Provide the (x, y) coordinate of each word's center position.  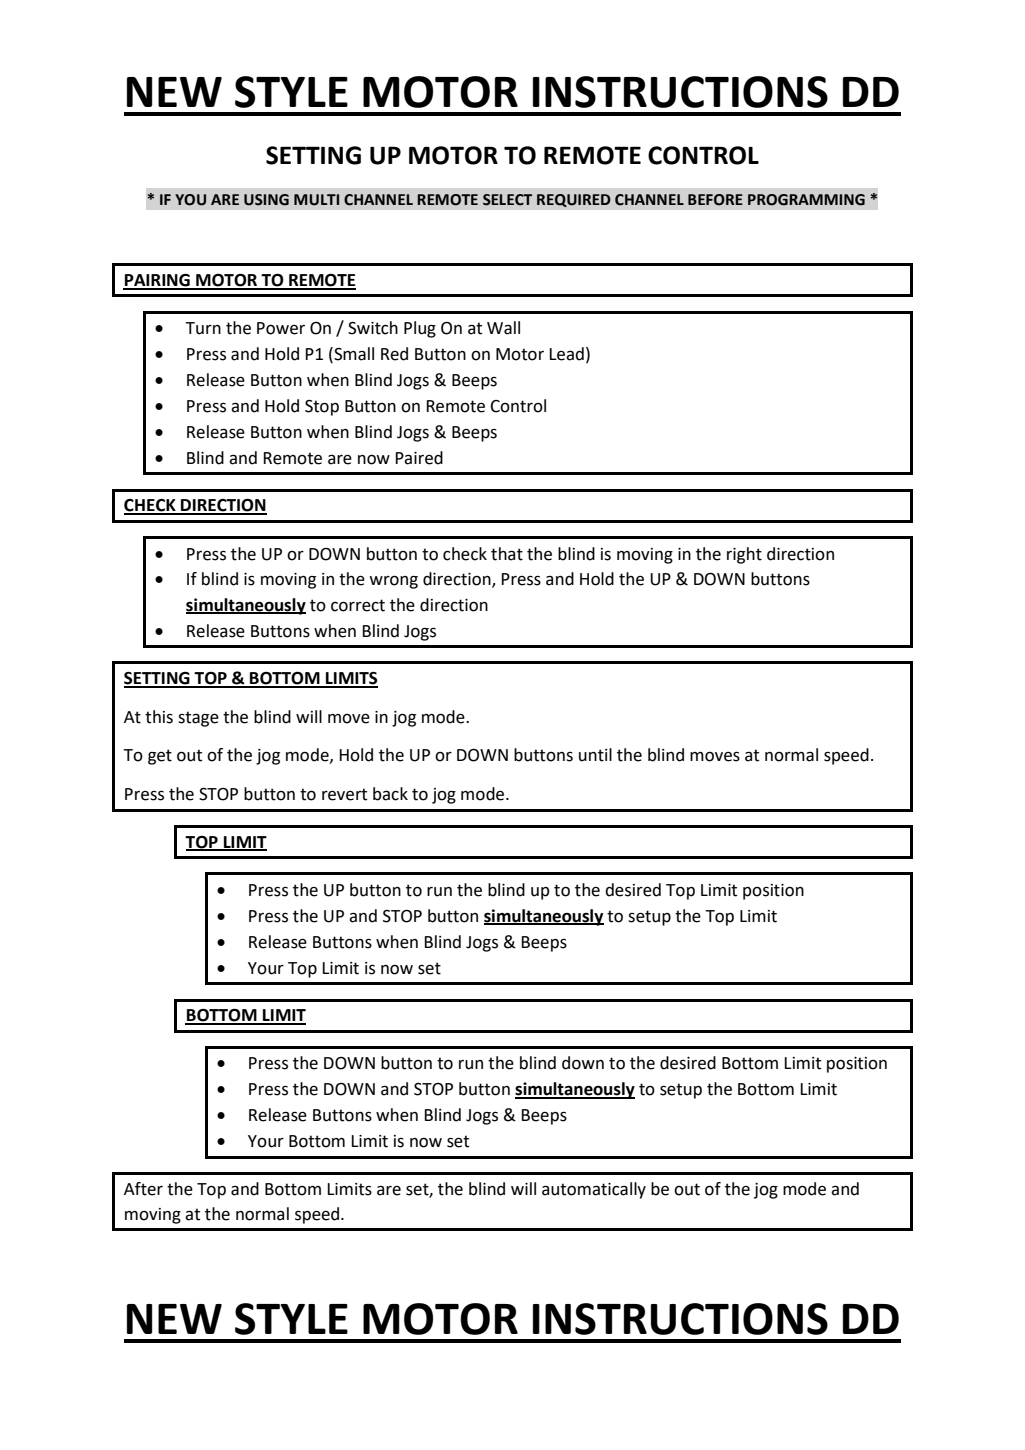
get (160, 757)
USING (266, 200)
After (143, 1189)
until (595, 755)
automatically (594, 1190)
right (744, 555)
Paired (419, 458)
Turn (203, 328)
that (507, 554)
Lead (566, 354)
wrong (393, 582)
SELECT (507, 200)
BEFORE (715, 200)
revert (344, 794)
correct (358, 605)
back (390, 794)
